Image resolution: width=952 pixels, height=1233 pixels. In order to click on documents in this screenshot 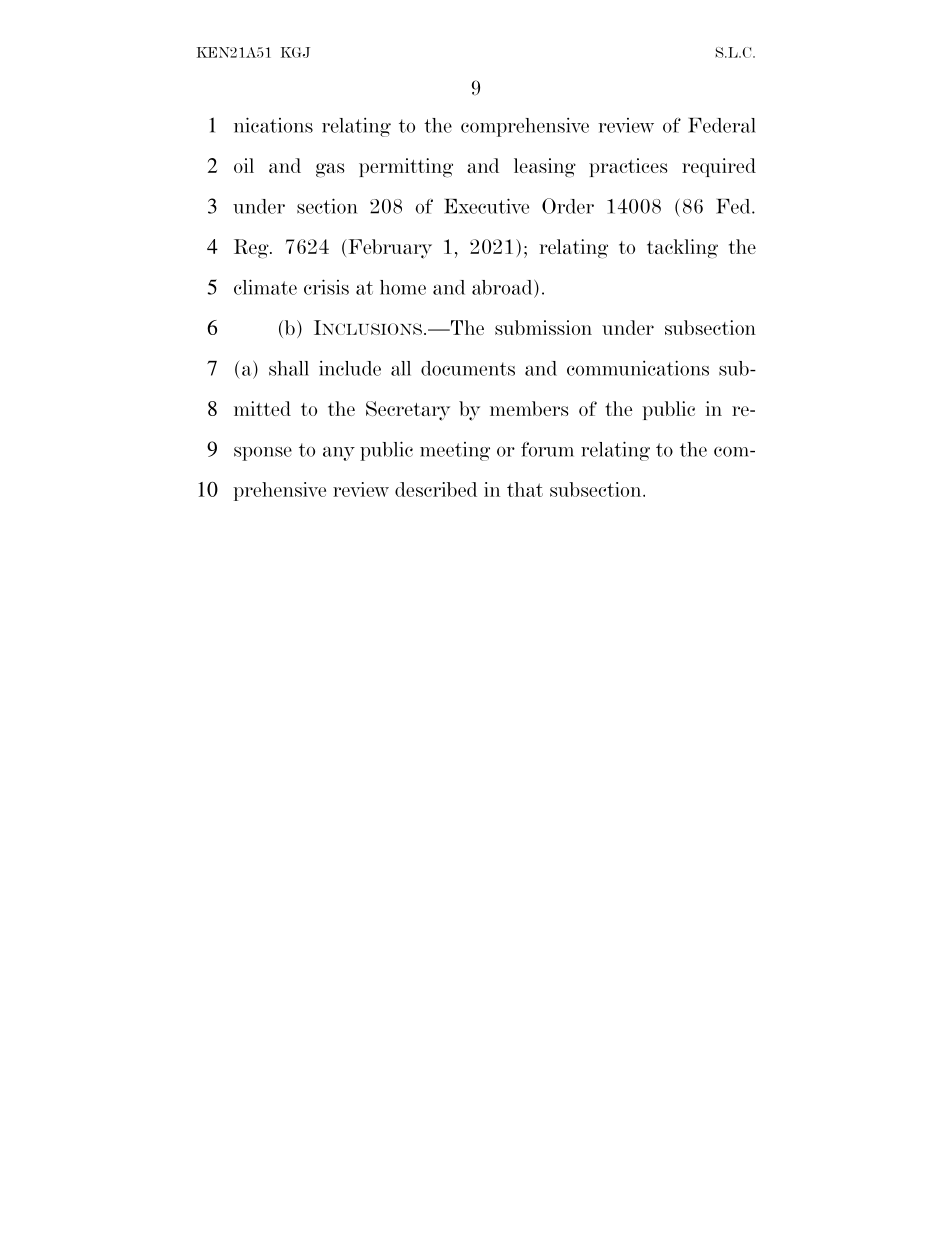, I will do `click(468, 368)`.
